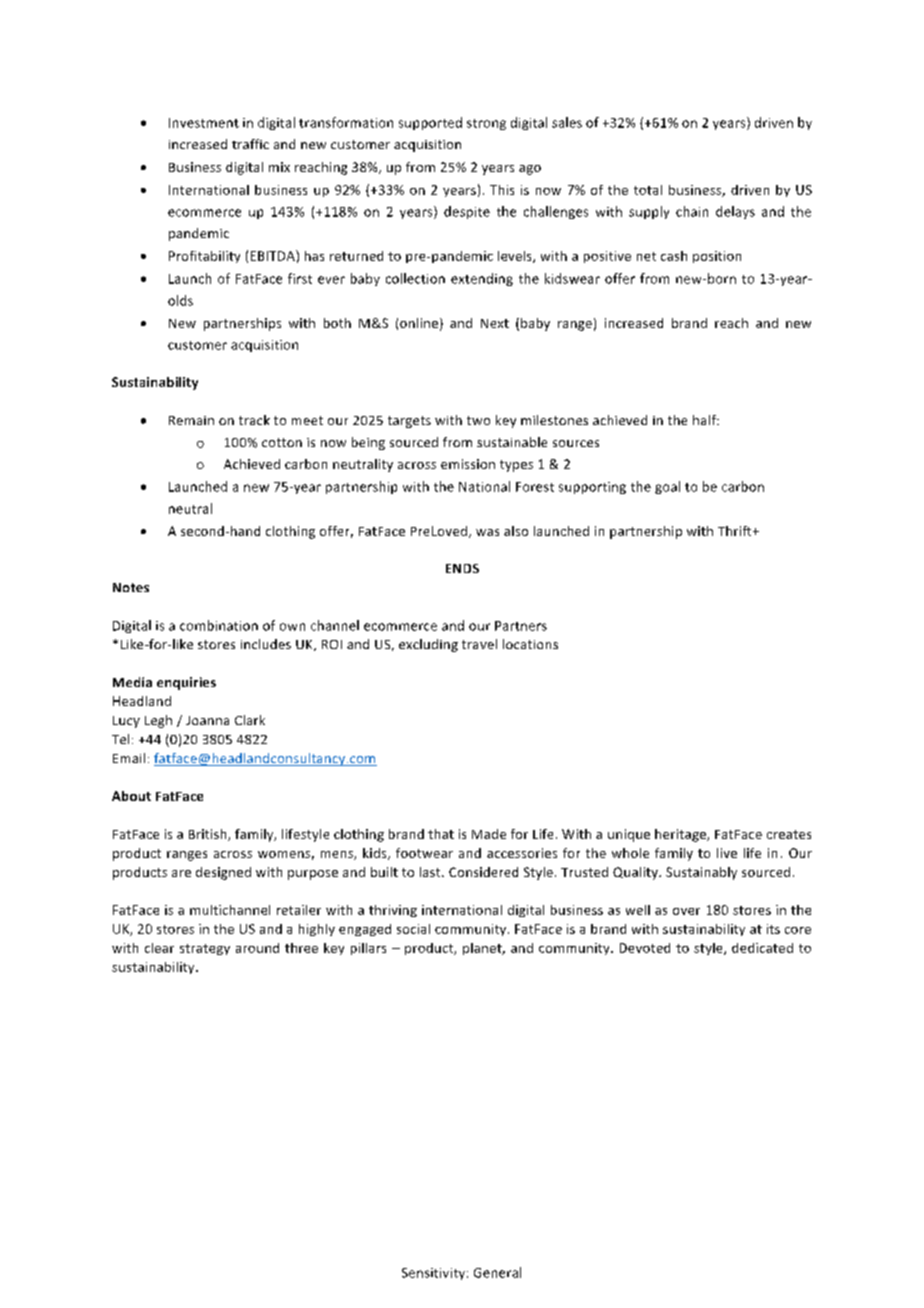 The width and height of the screenshot is (924, 1308). I want to click on dedicated, so click(762, 948).
